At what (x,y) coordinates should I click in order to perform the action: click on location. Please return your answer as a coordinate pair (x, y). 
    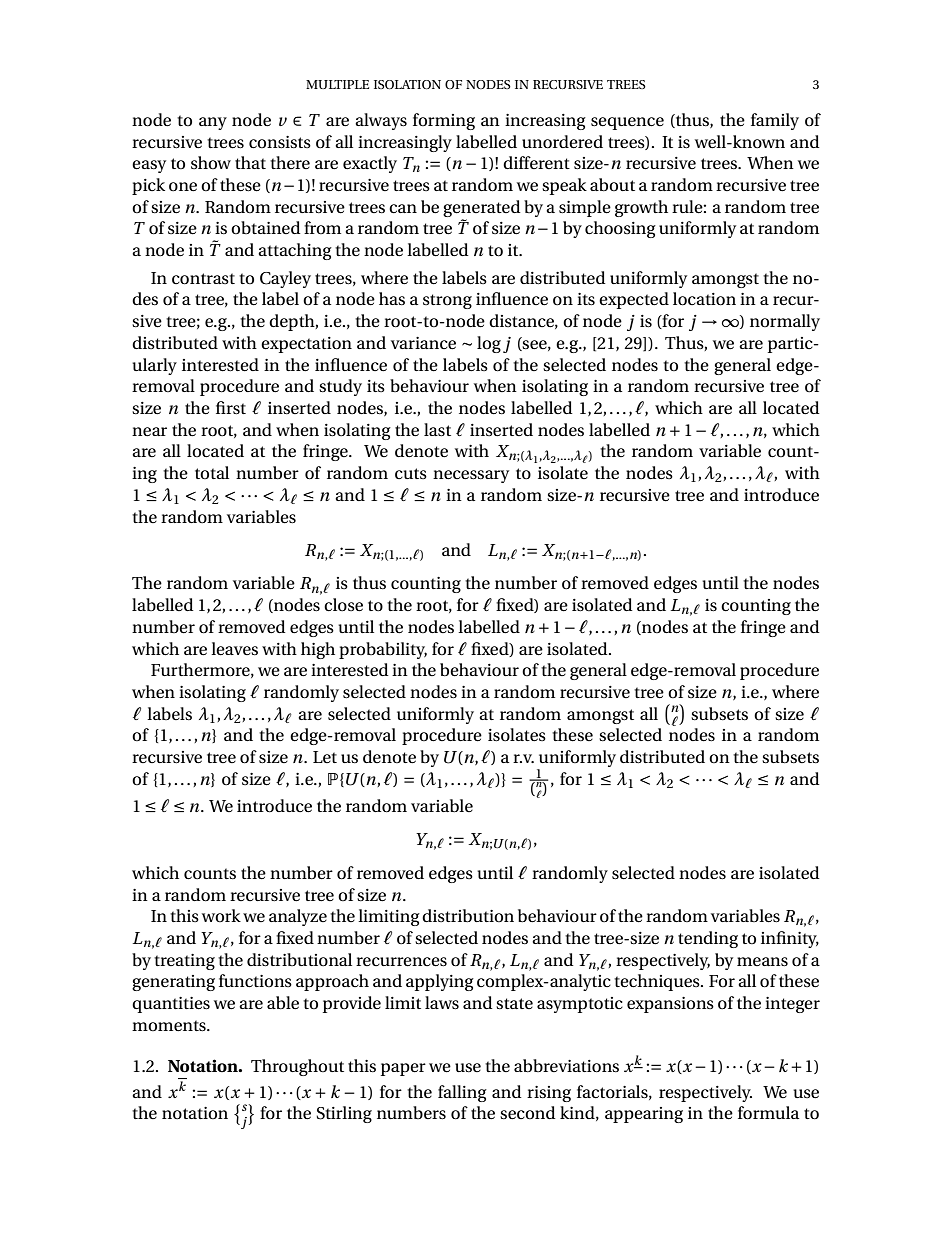
    Looking at the image, I should click on (704, 299).
